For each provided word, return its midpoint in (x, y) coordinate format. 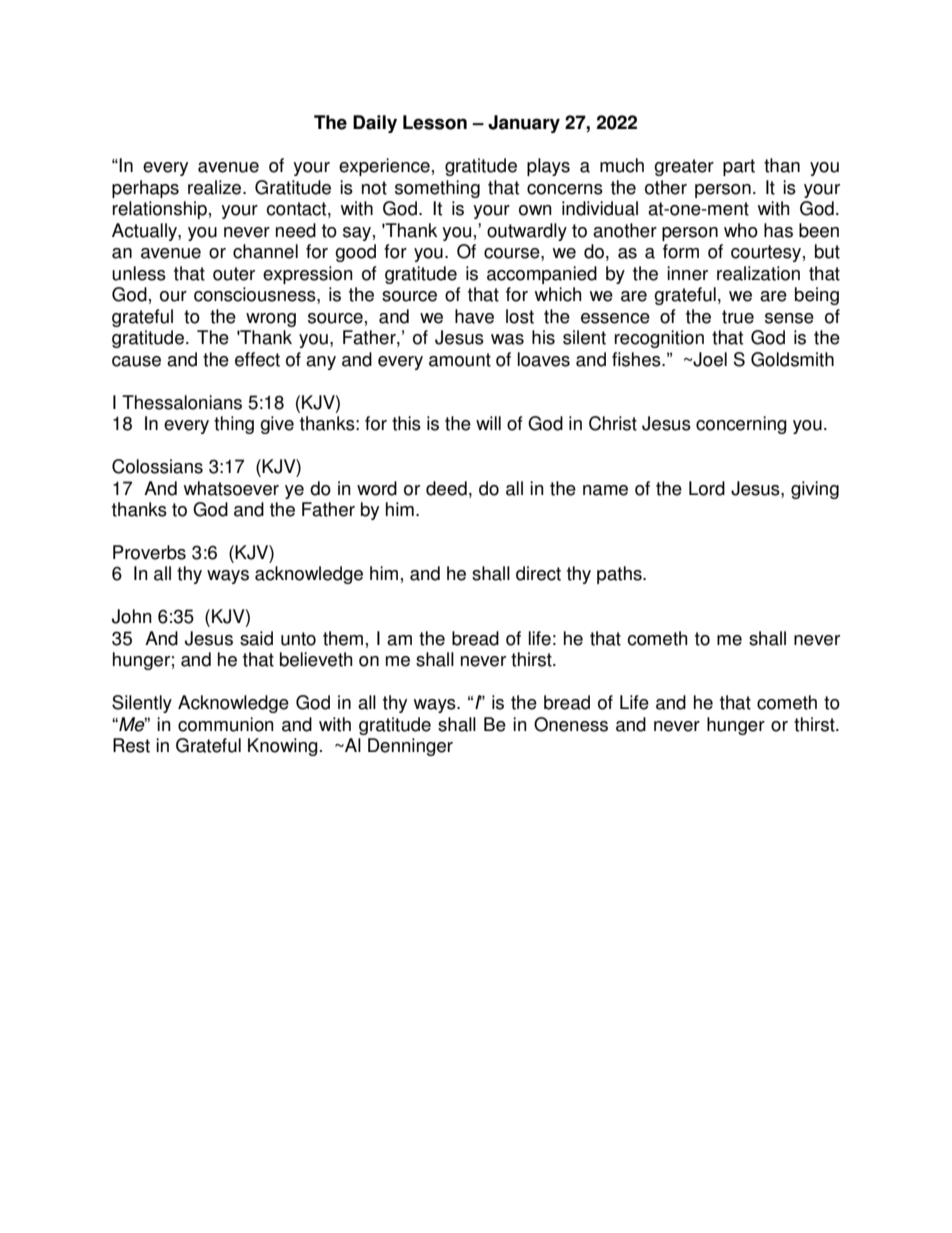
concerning (741, 425)
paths (620, 575)
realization (758, 273)
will (488, 423)
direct (538, 573)
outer (234, 274)
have (474, 316)
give (277, 425)
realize (216, 187)
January (524, 124)
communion (226, 724)
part (739, 167)
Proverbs (149, 552)
